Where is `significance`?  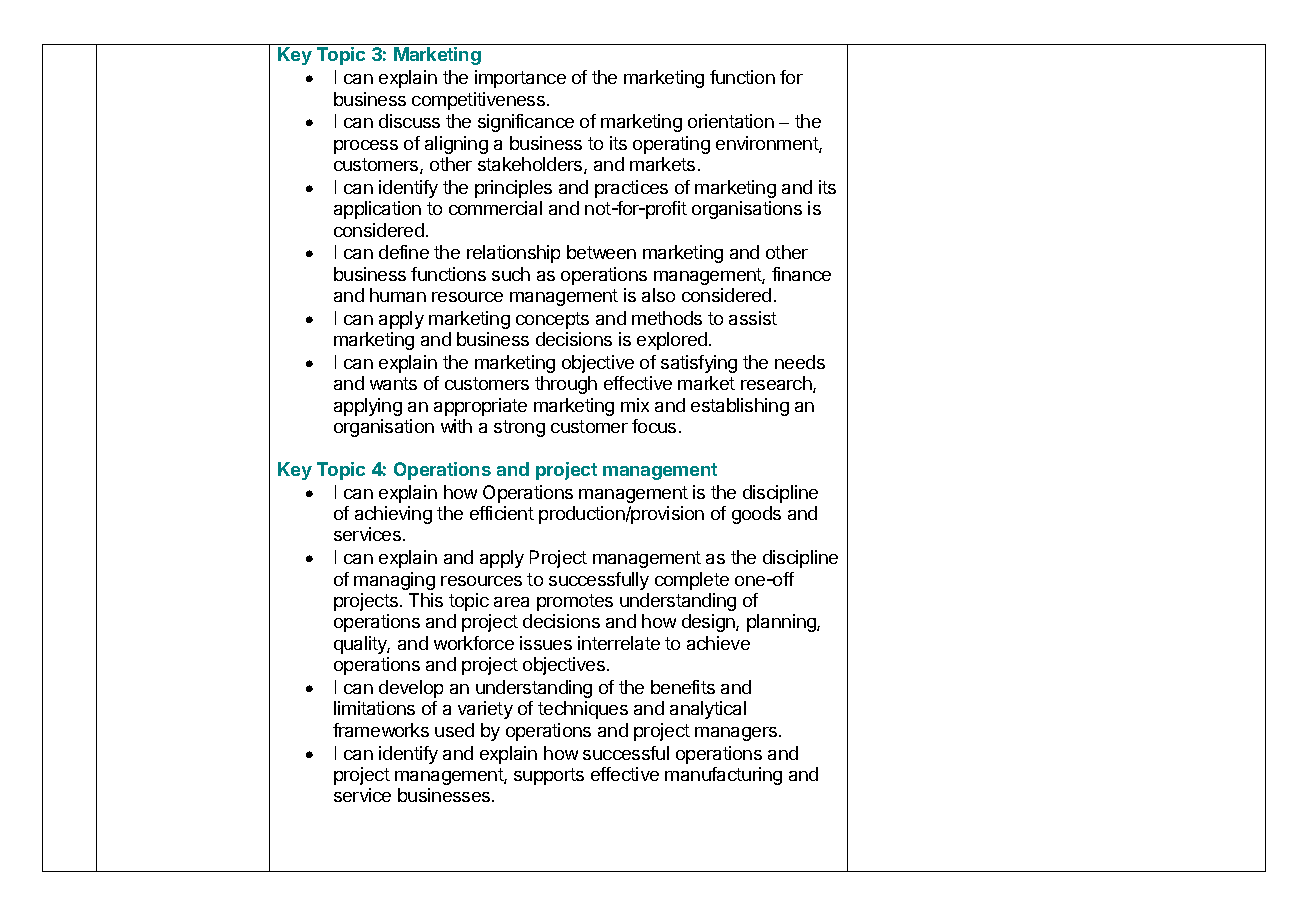
significance is located at coordinates (526, 123).
